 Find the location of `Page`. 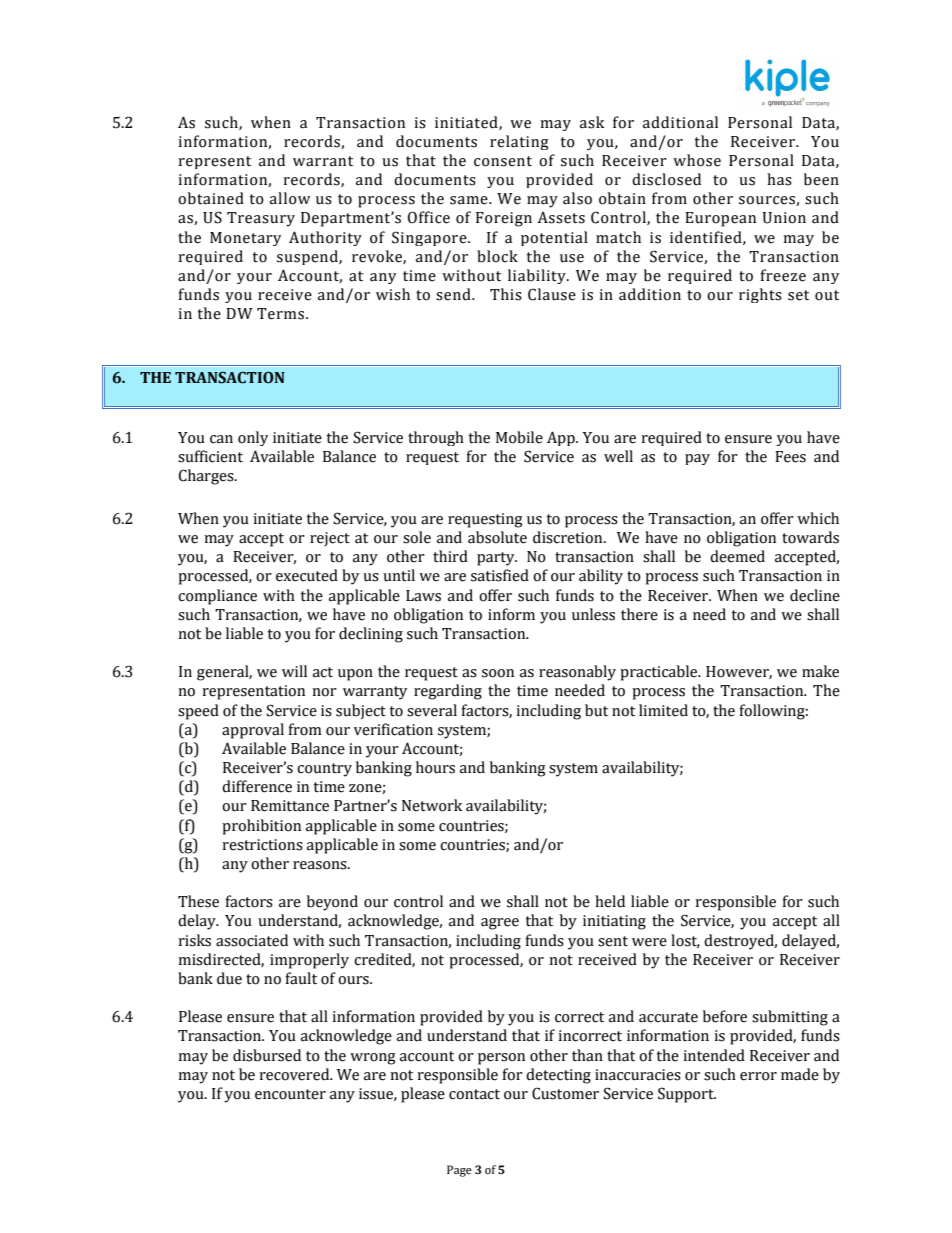

Page is located at coordinates (459, 1171).
